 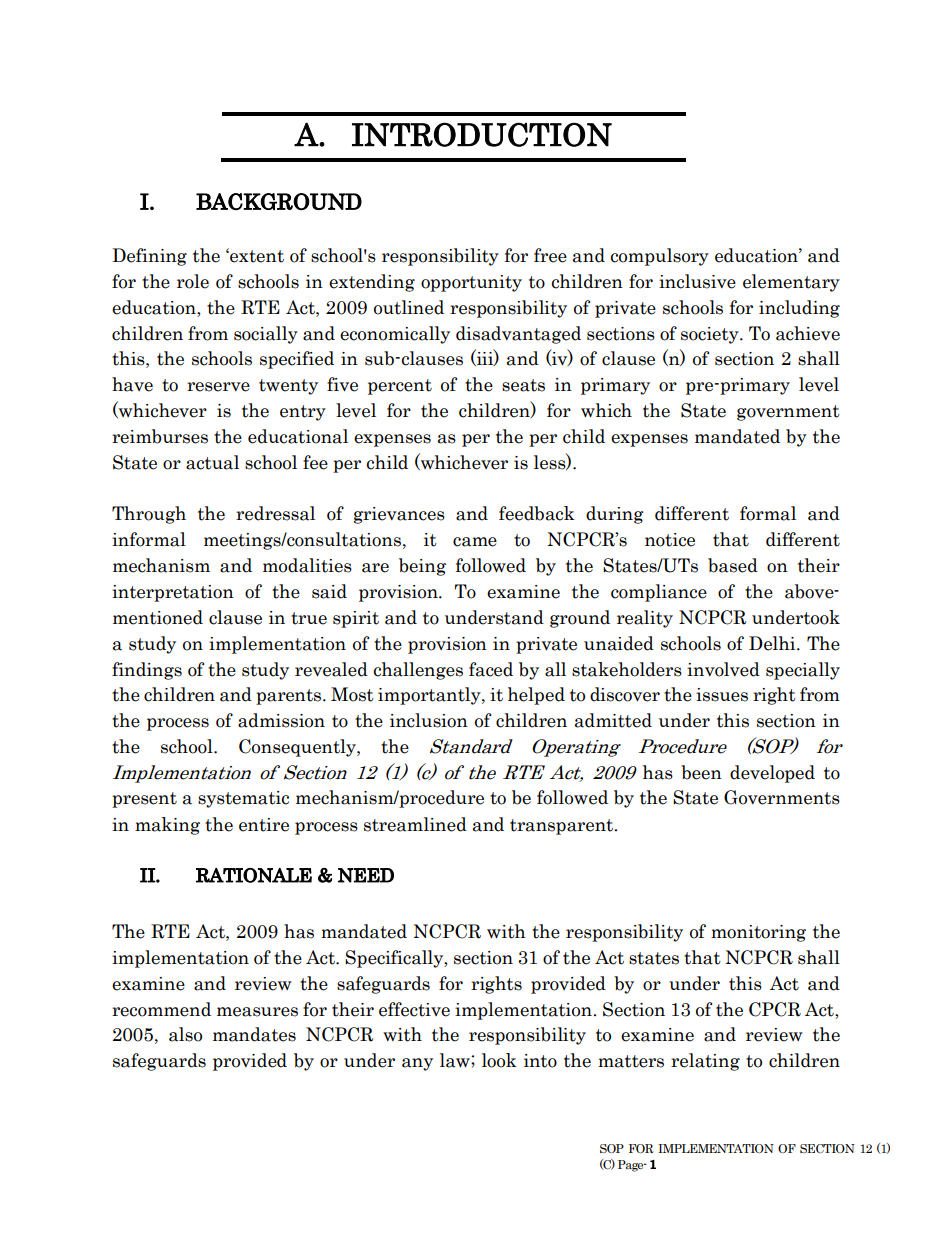 I want to click on interpretation, so click(x=173, y=593).
